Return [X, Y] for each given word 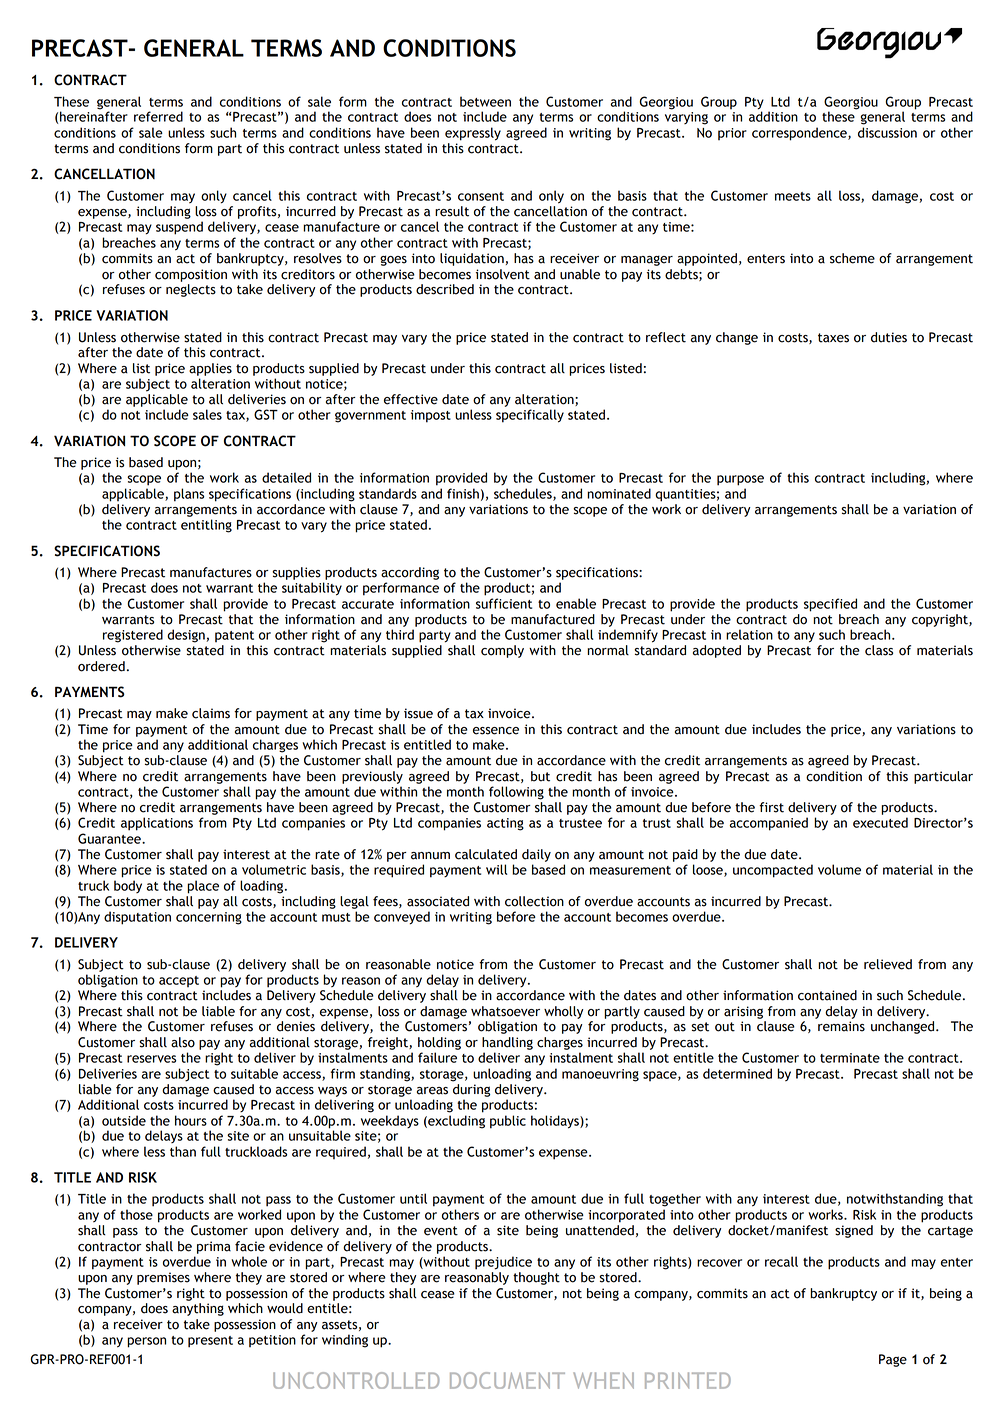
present [210, 1342]
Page [893, 1360]
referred [158, 116]
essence [496, 731]
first [771, 807]
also [183, 1042]
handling [507, 1043]
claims [211, 713]
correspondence [800, 134]
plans [189, 495]
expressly [473, 134]
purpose [740, 480]
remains [841, 1026]
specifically [530, 416]
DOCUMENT [507, 1380]
